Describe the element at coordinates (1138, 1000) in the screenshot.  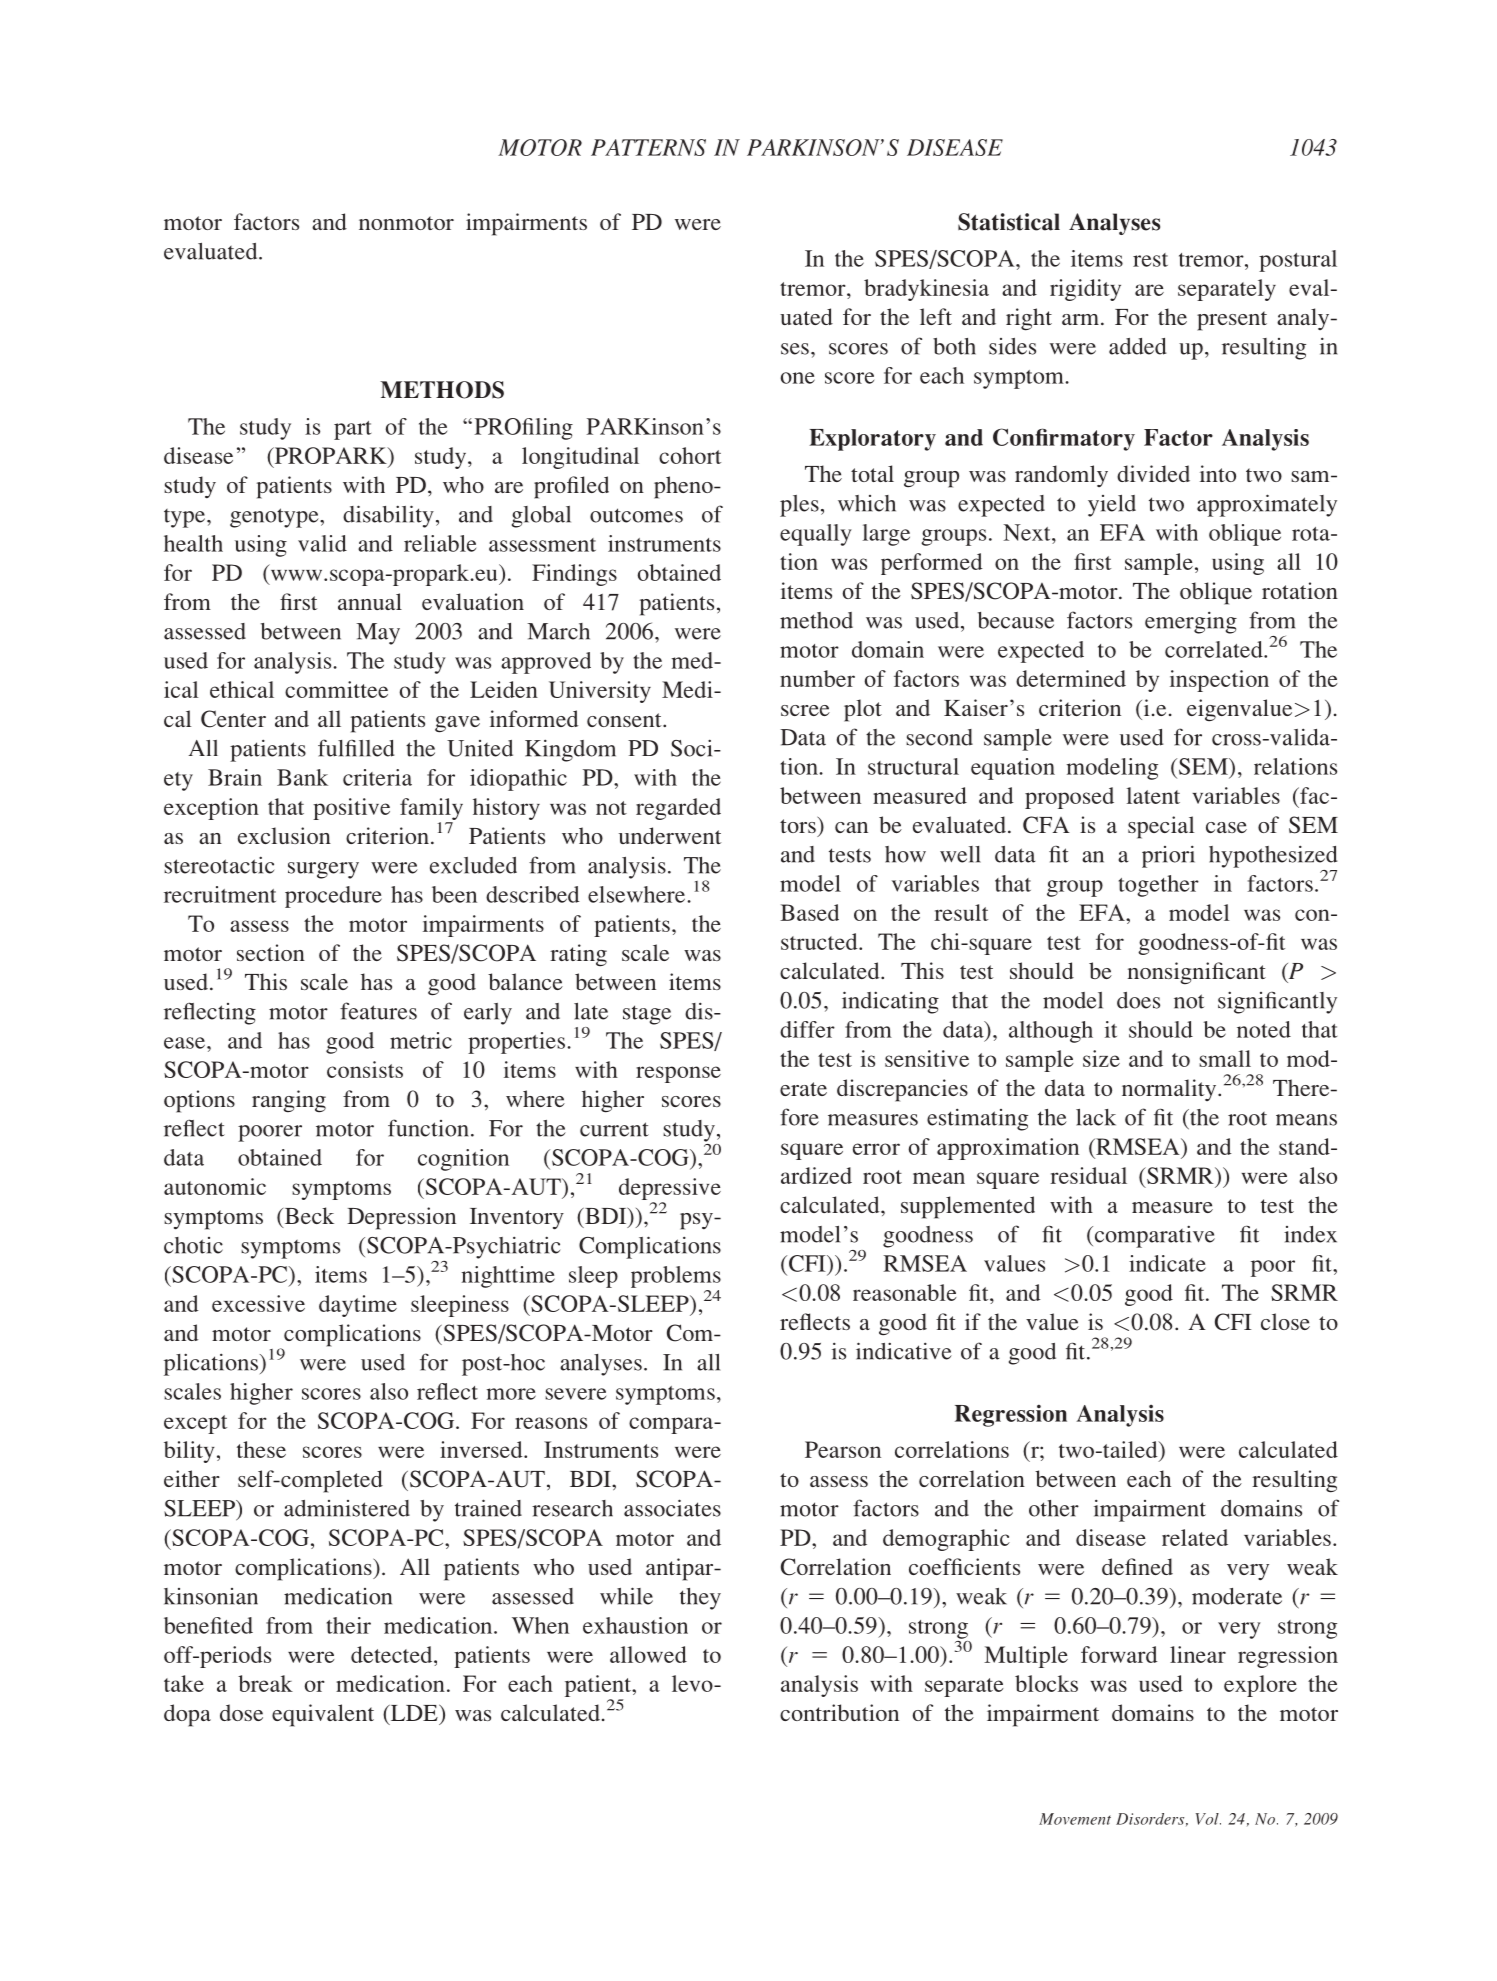
I see `does` at that location.
